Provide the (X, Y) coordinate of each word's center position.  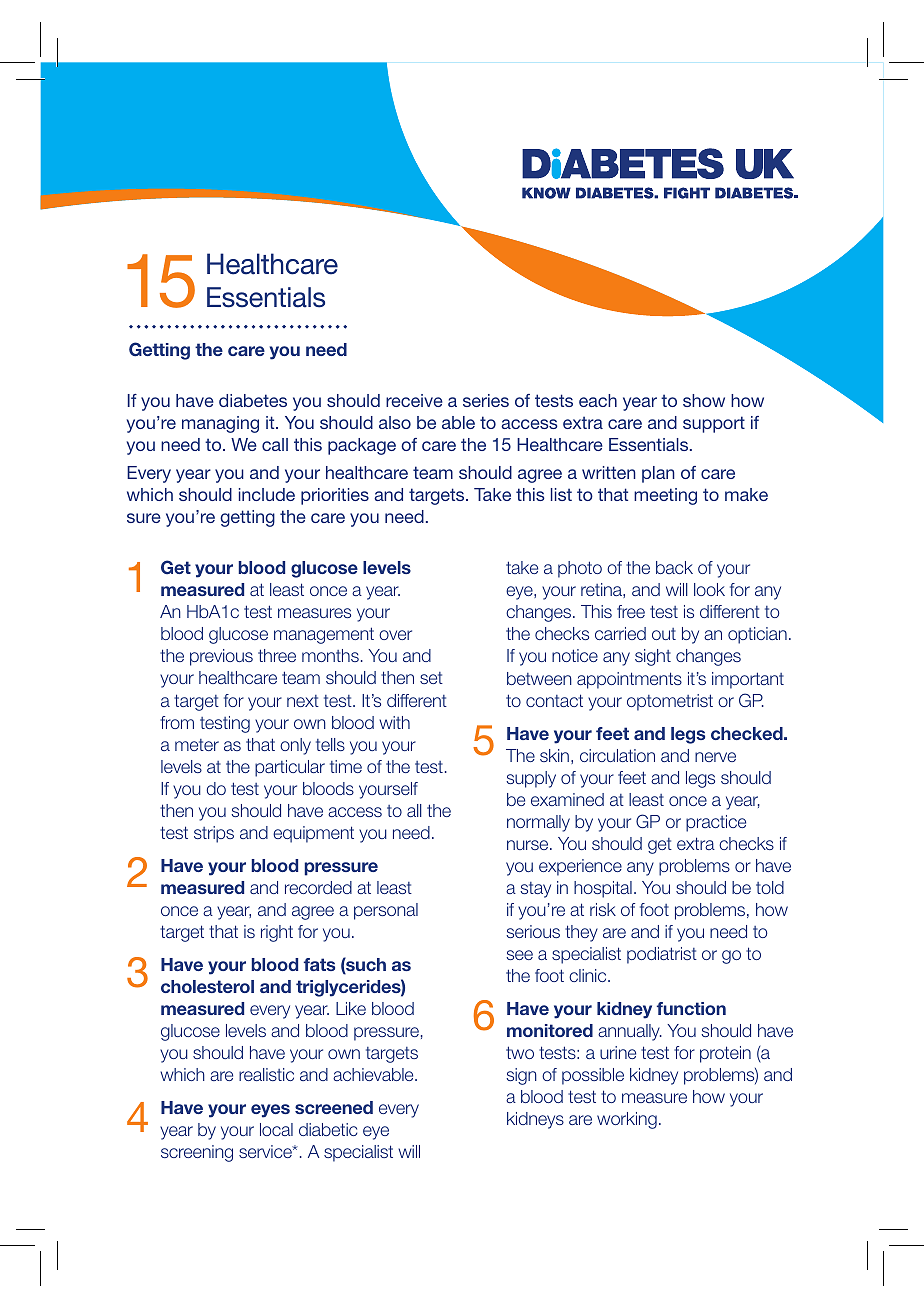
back (674, 567)
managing (220, 424)
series (486, 400)
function (691, 1008)
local (276, 1129)
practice (716, 823)
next (303, 701)
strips (214, 834)
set (431, 678)
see (519, 955)
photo (580, 569)
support (714, 424)
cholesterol (207, 986)
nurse (529, 845)
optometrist (670, 702)
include (267, 494)
